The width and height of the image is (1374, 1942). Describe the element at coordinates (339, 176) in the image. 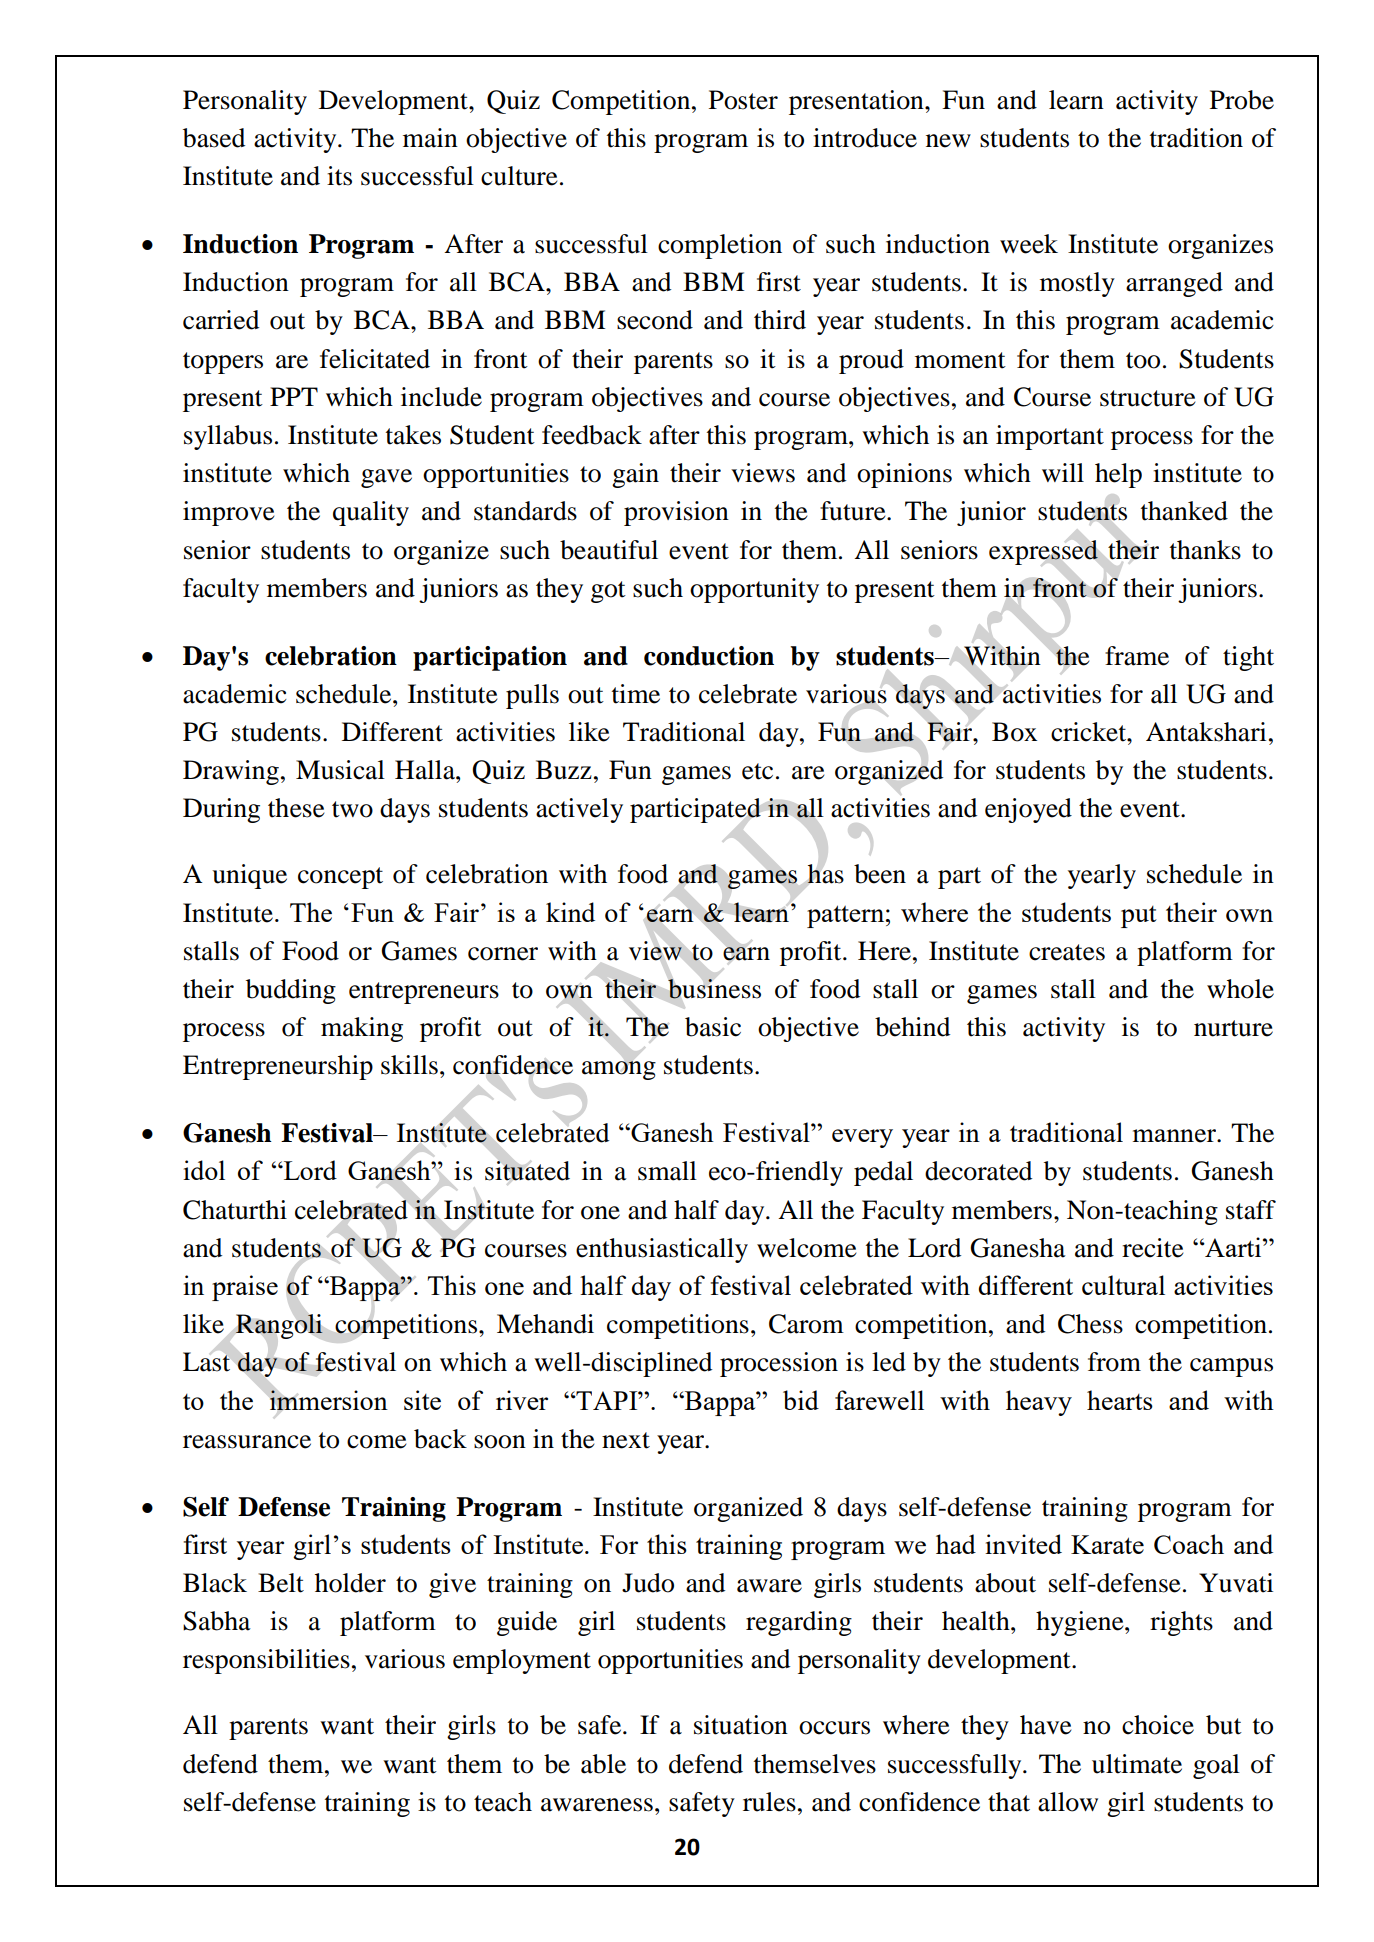

I see `its` at that location.
